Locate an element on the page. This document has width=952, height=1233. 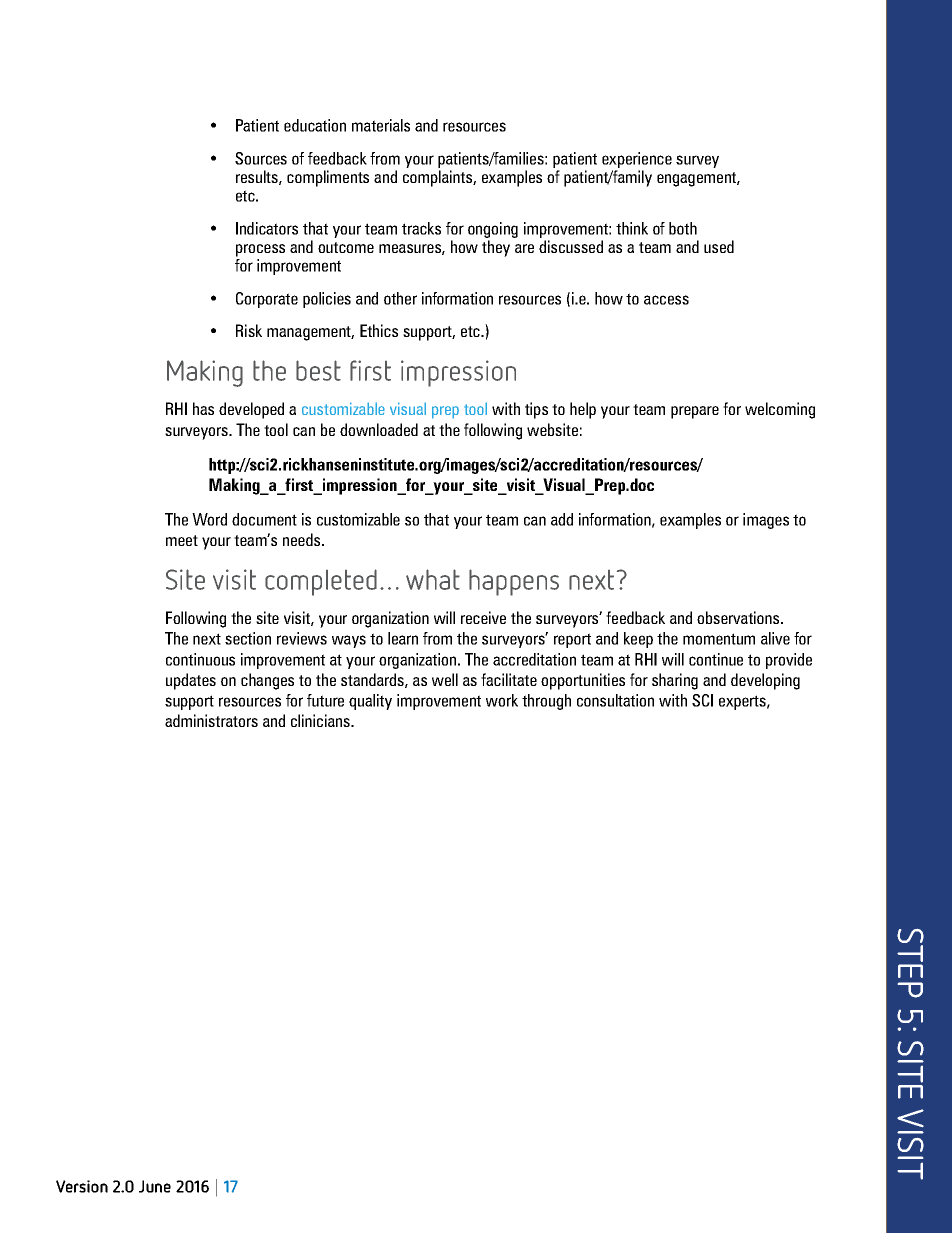
experience is located at coordinates (637, 160).
